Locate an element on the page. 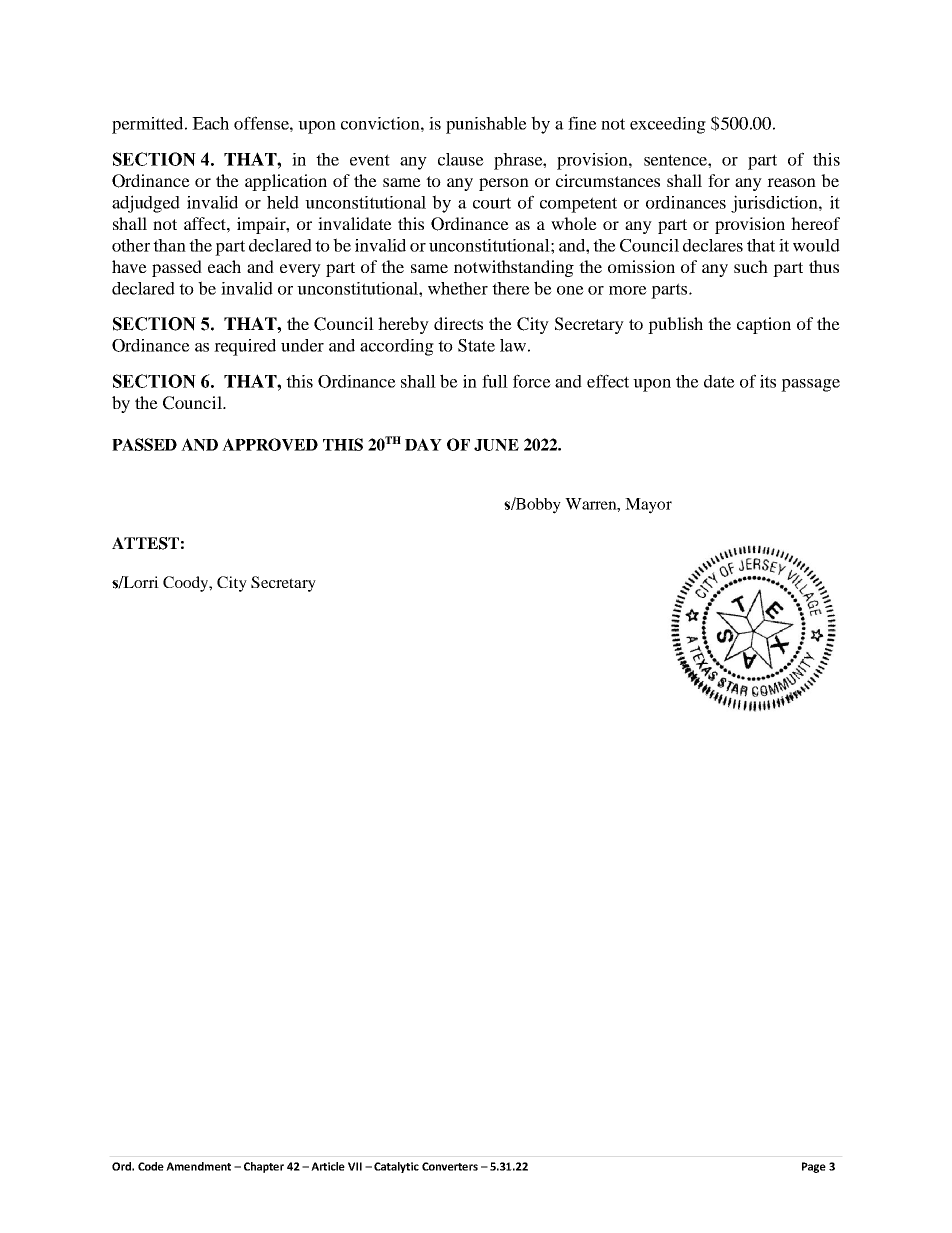 The height and width of the document is (1233, 952). Converters is located at coordinates (450, 1166).
